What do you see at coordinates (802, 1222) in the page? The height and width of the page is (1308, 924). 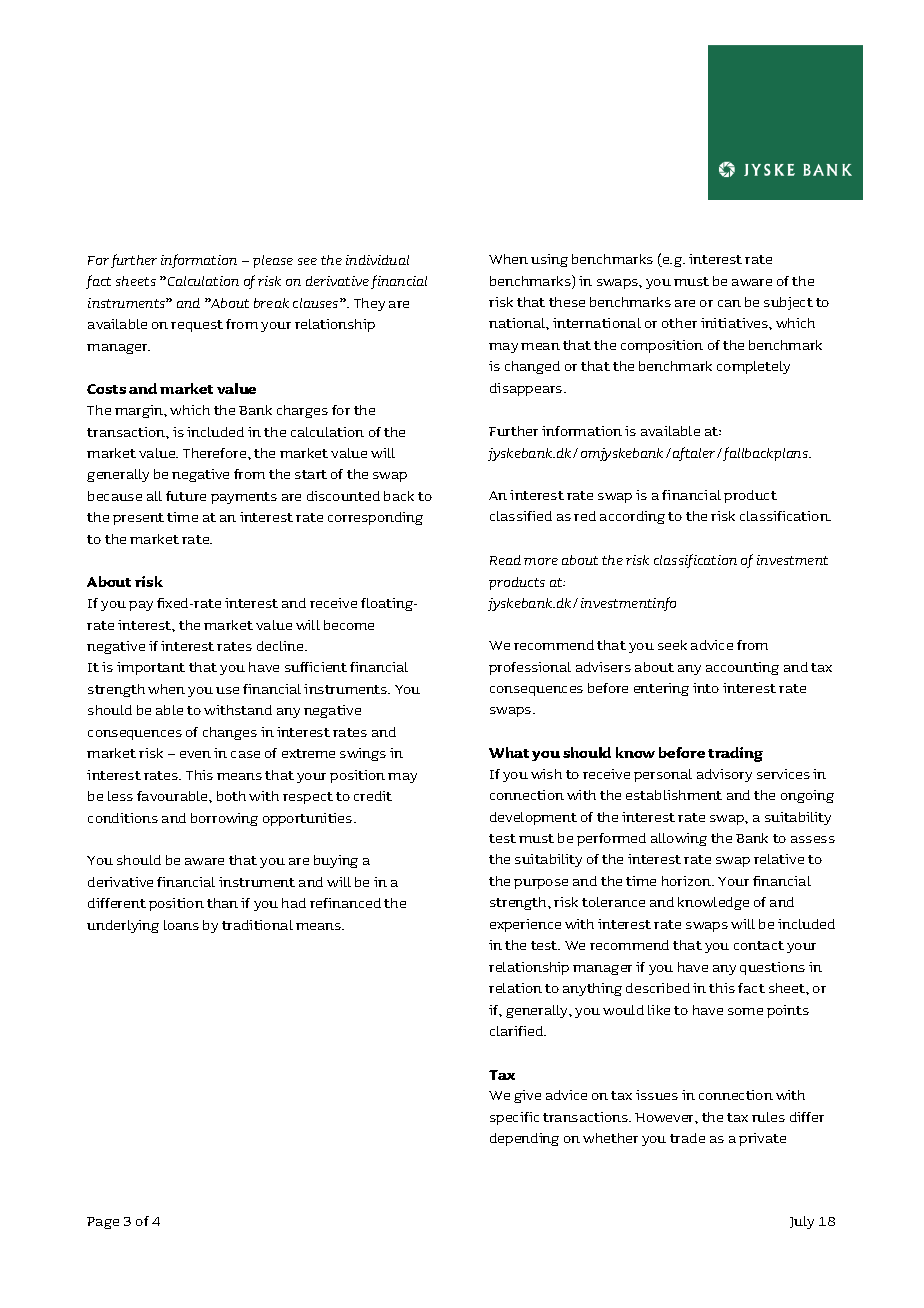 I see `July` at bounding box center [802, 1222].
